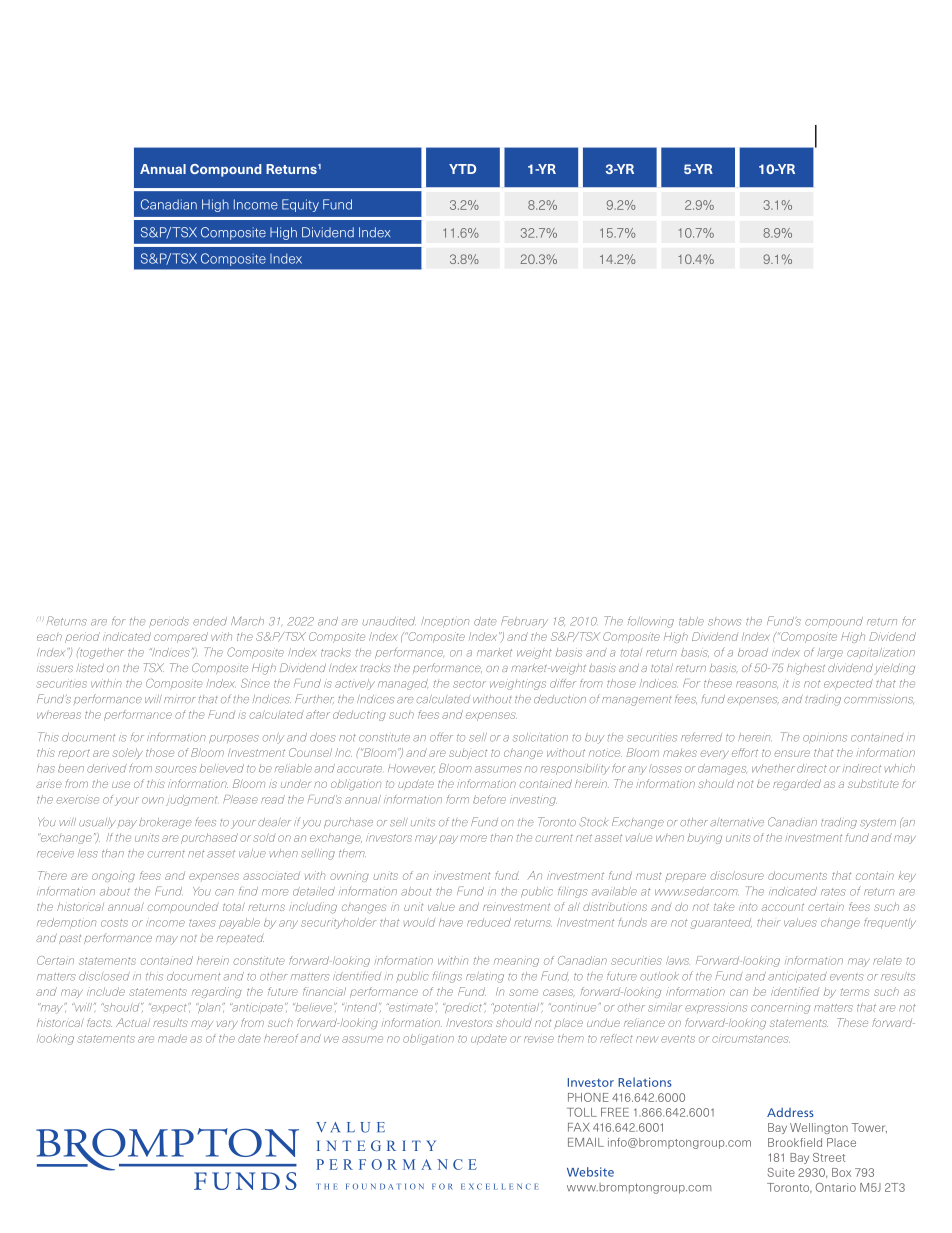 The height and width of the page is (1233, 952). What do you see at coordinates (691, 621) in the page?
I see `table` at bounding box center [691, 621].
